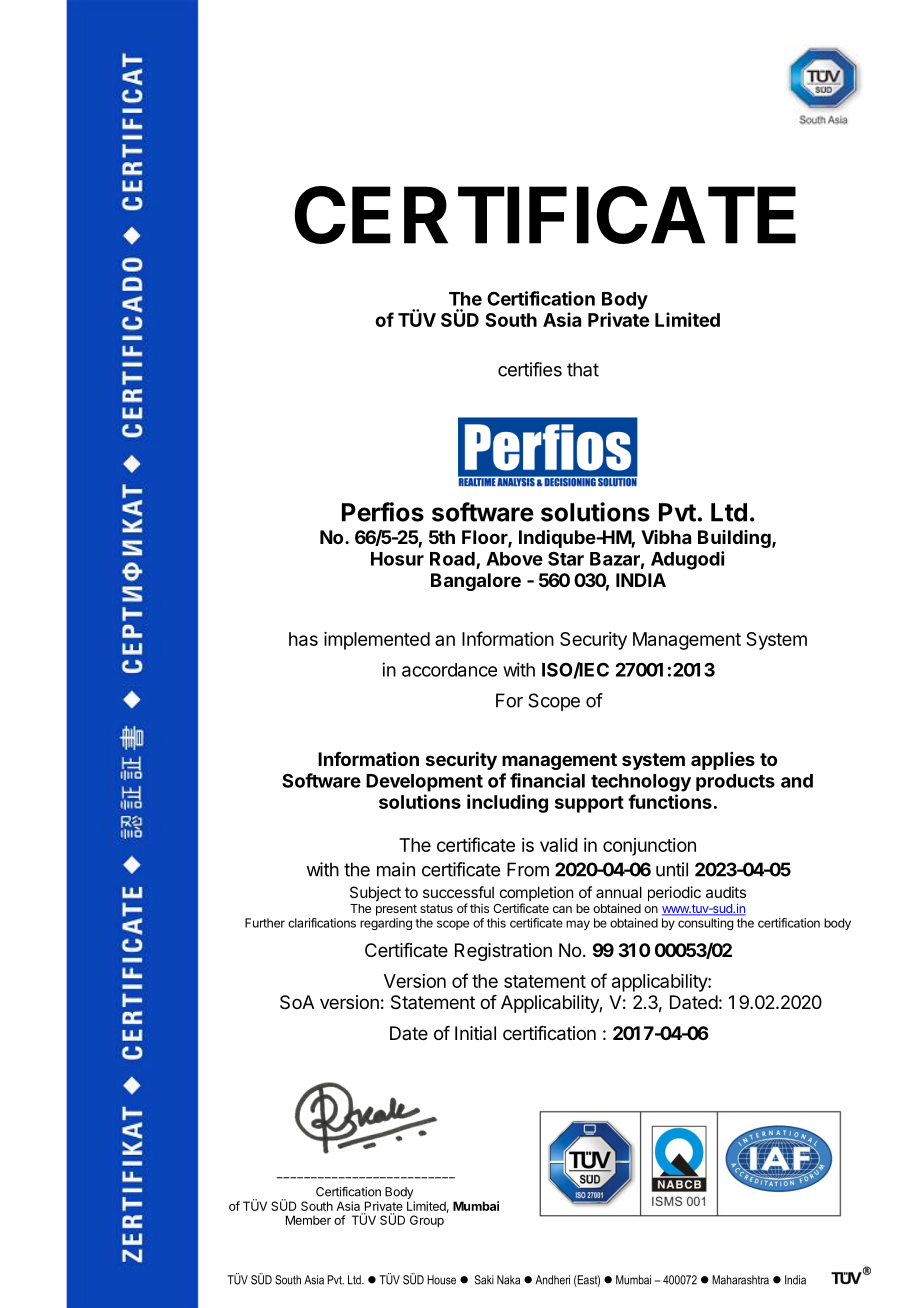  What do you see at coordinates (308, 1220) in the image?
I see `Member` at bounding box center [308, 1220].
